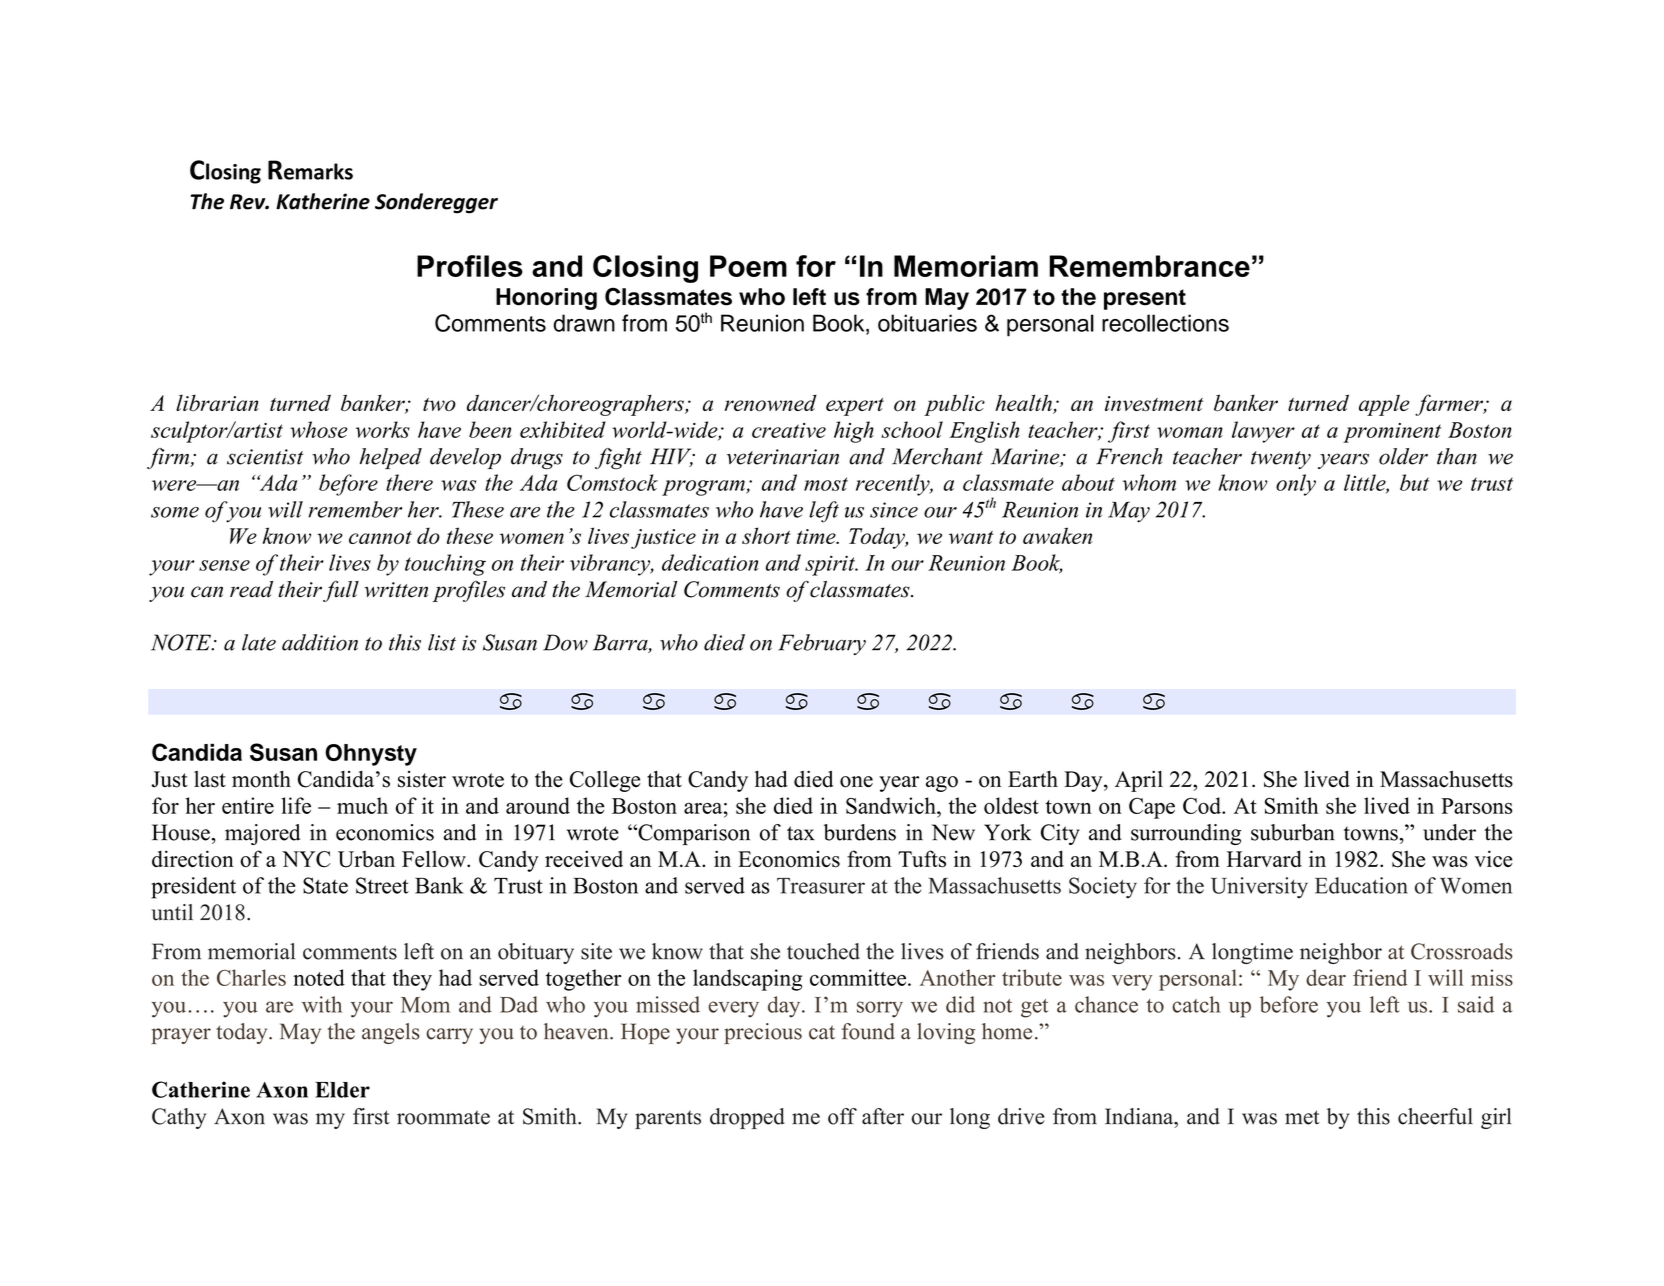 The width and height of the page is (1664, 1286). What do you see at coordinates (1149, 266) in the page?
I see `Remembrance` at bounding box center [1149, 266].
